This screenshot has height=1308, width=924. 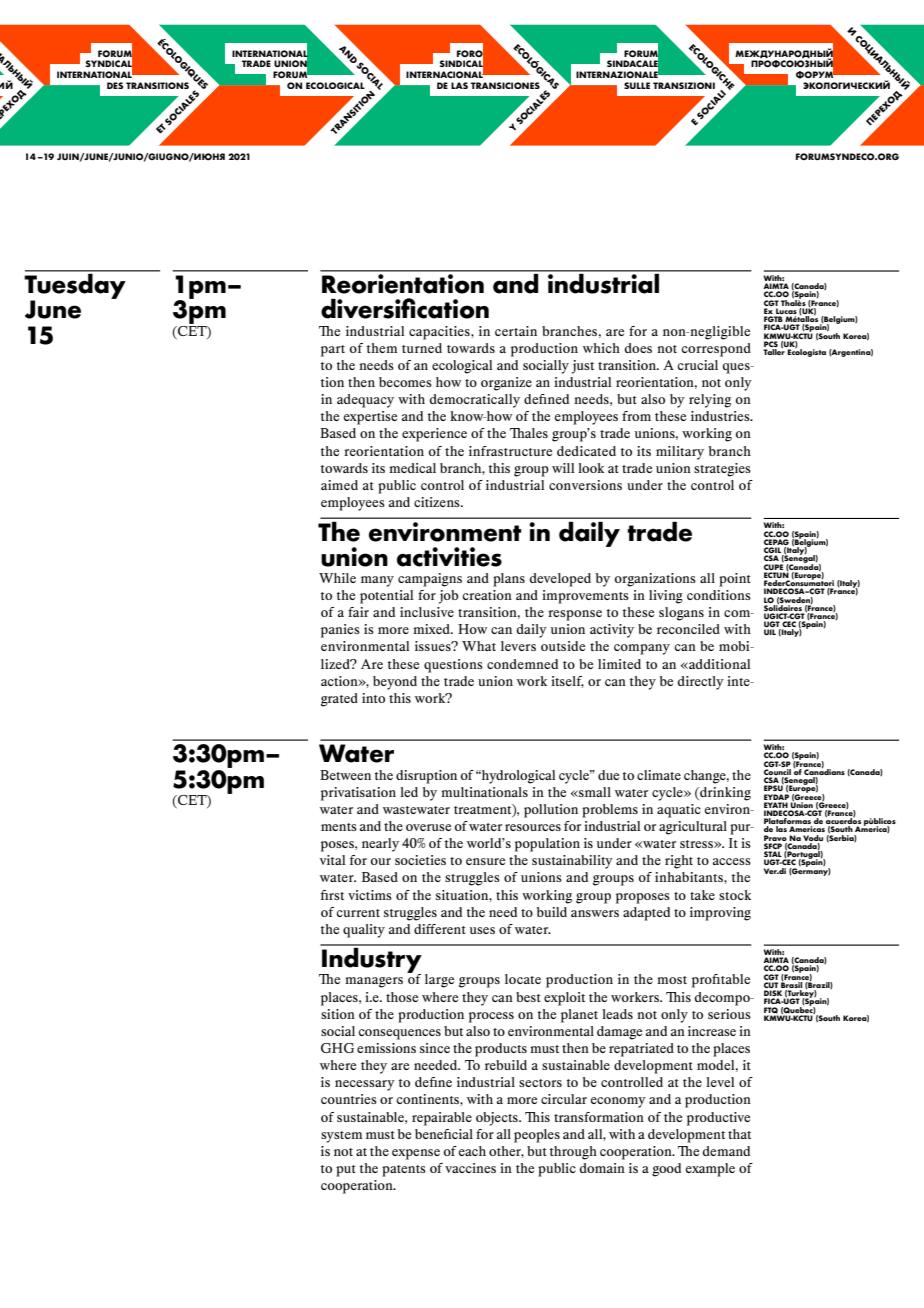 What do you see at coordinates (698, 365) in the screenshot?
I see `crucial` at bounding box center [698, 365].
